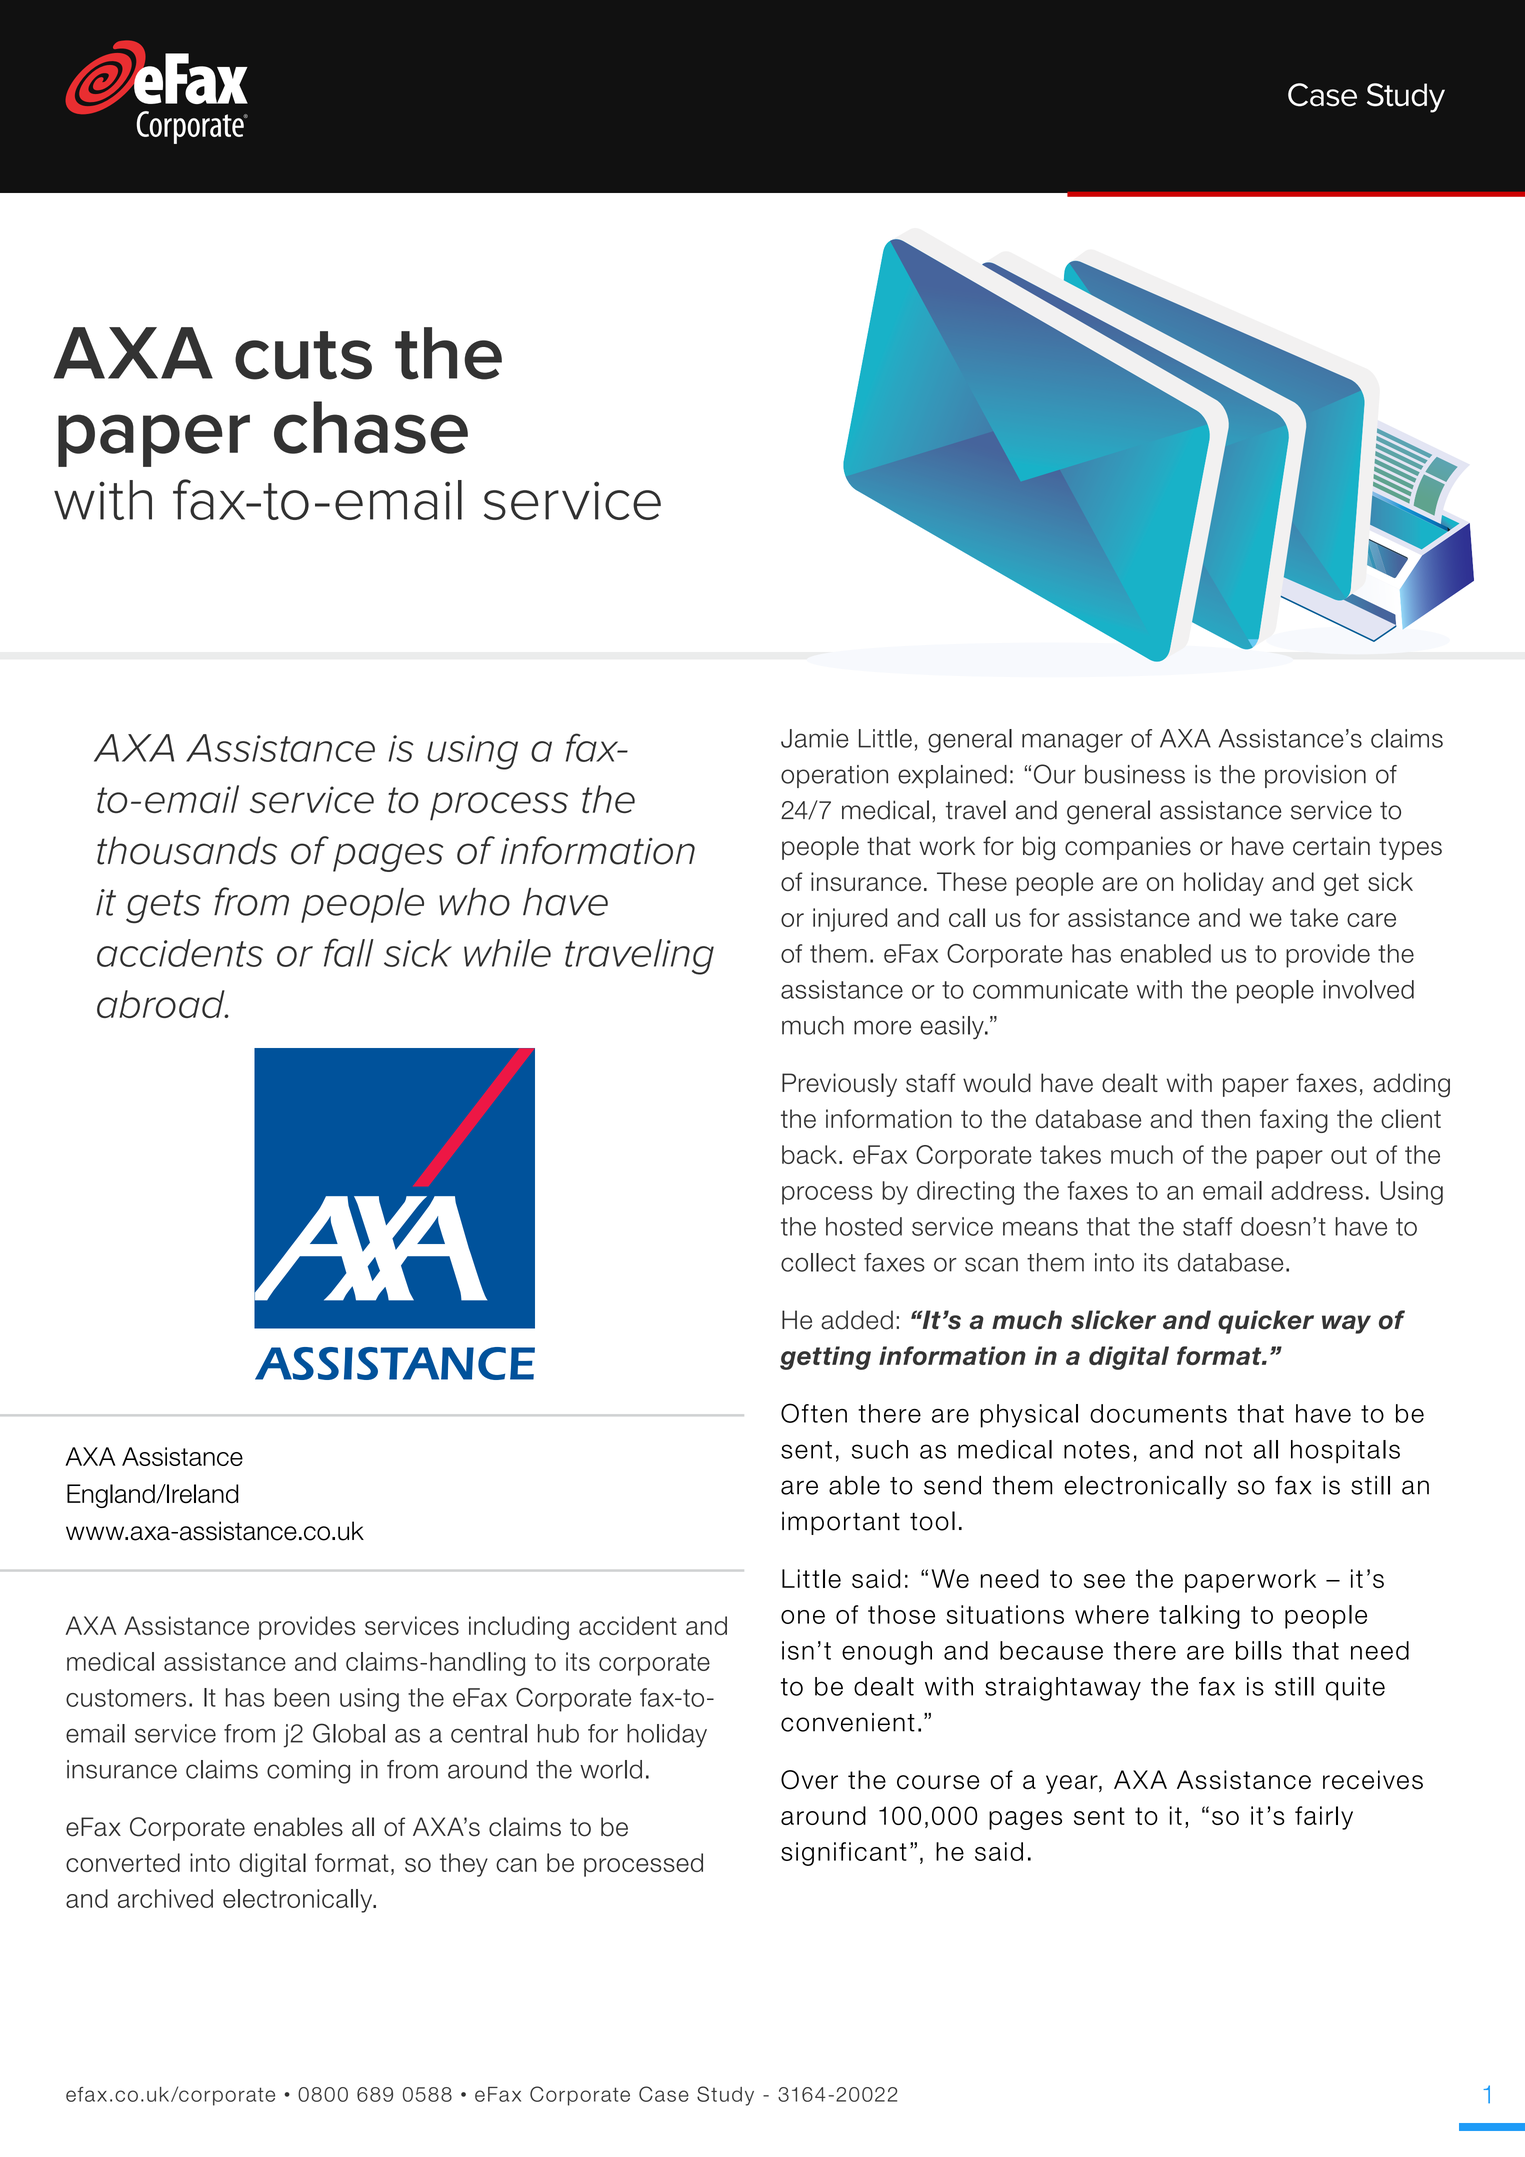  I want to click on thousands, so click(187, 850).
